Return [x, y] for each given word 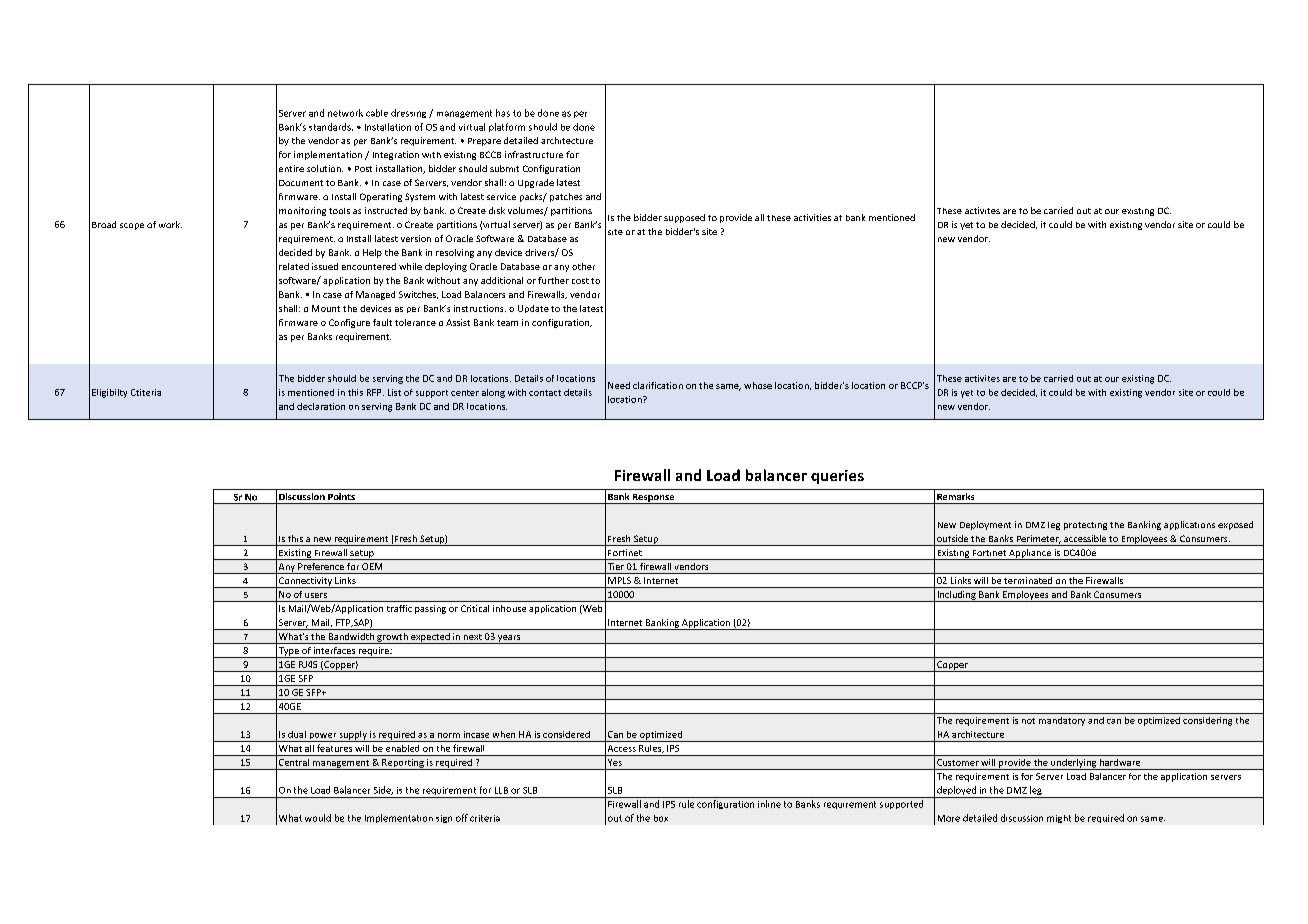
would [318, 818]
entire [291, 168]
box [661, 818]
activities [812, 217]
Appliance [1030, 554]
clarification [658, 385]
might [1059, 819]
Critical [475, 608]
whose [758, 385]
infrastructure [534, 154]
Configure [349, 323]
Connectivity [305, 582]
